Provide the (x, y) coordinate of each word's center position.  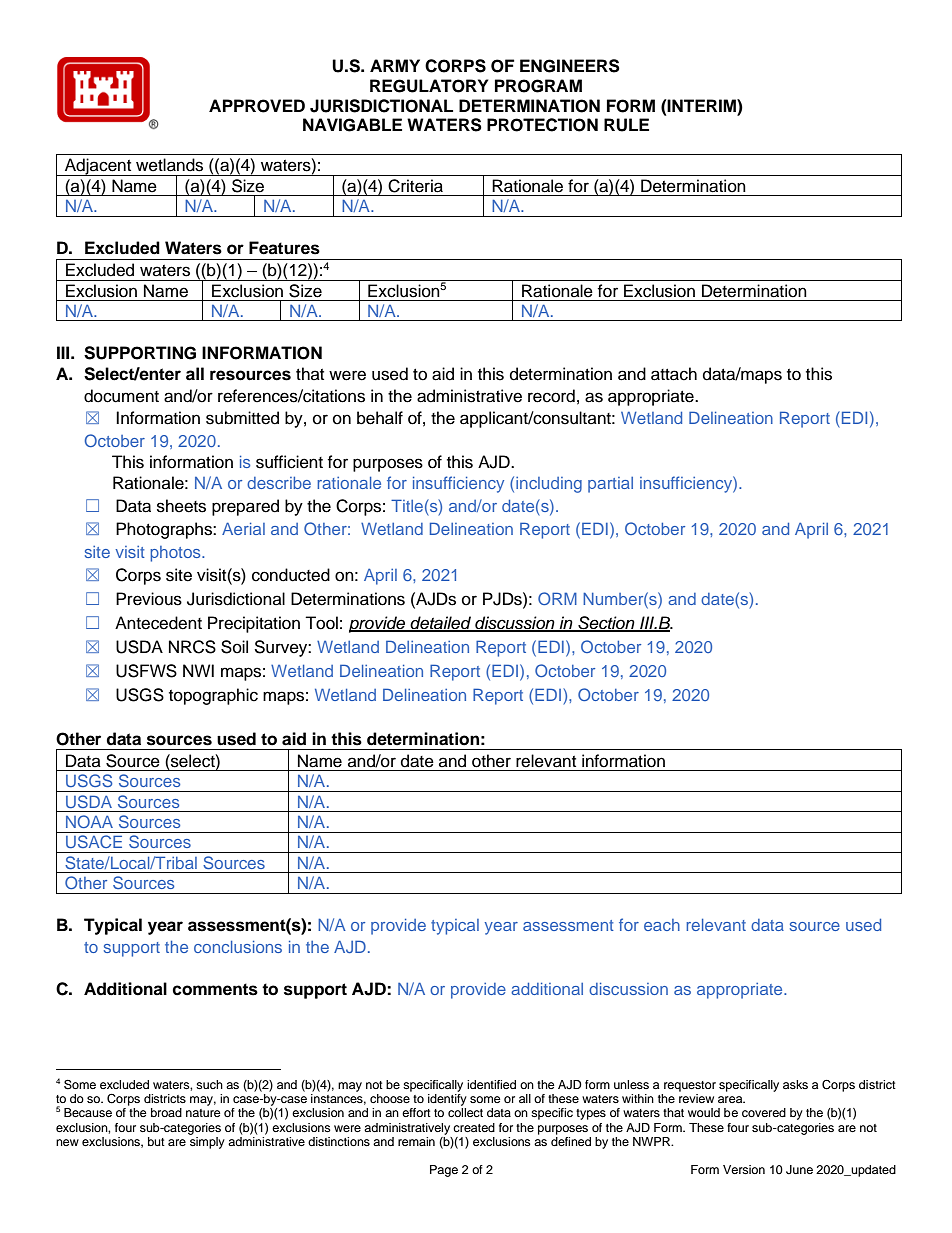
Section (606, 623)
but (156, 1141)
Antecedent (158, 623)
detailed (441, 623)
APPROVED (257, 106)
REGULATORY (429, 86)
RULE (626, 125)
